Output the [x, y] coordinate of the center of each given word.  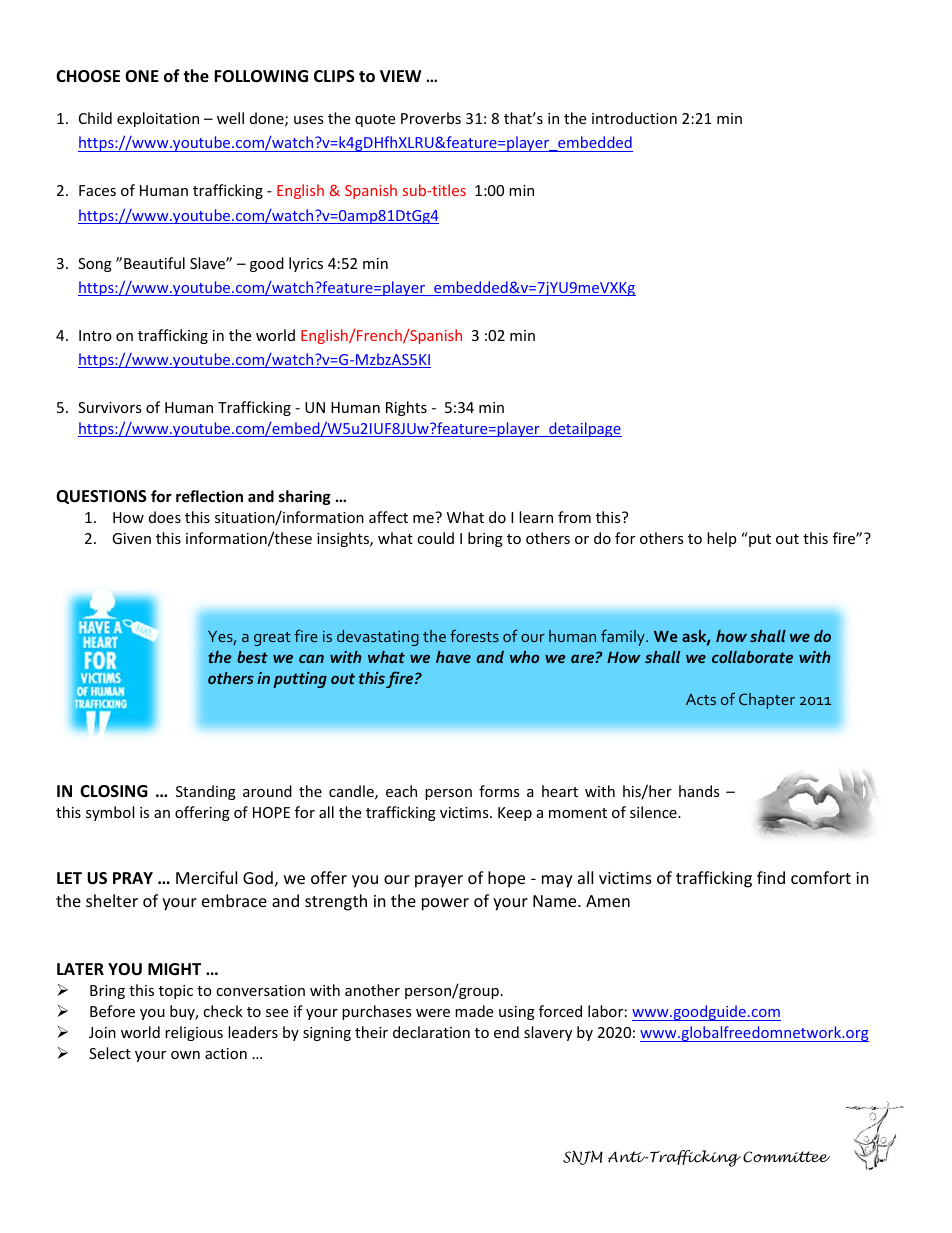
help [721, 539]
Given [131, 538]
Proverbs [431, 118]
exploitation [158, 119]
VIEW [400, 76]
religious [194, 1033]
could [435, 538]
